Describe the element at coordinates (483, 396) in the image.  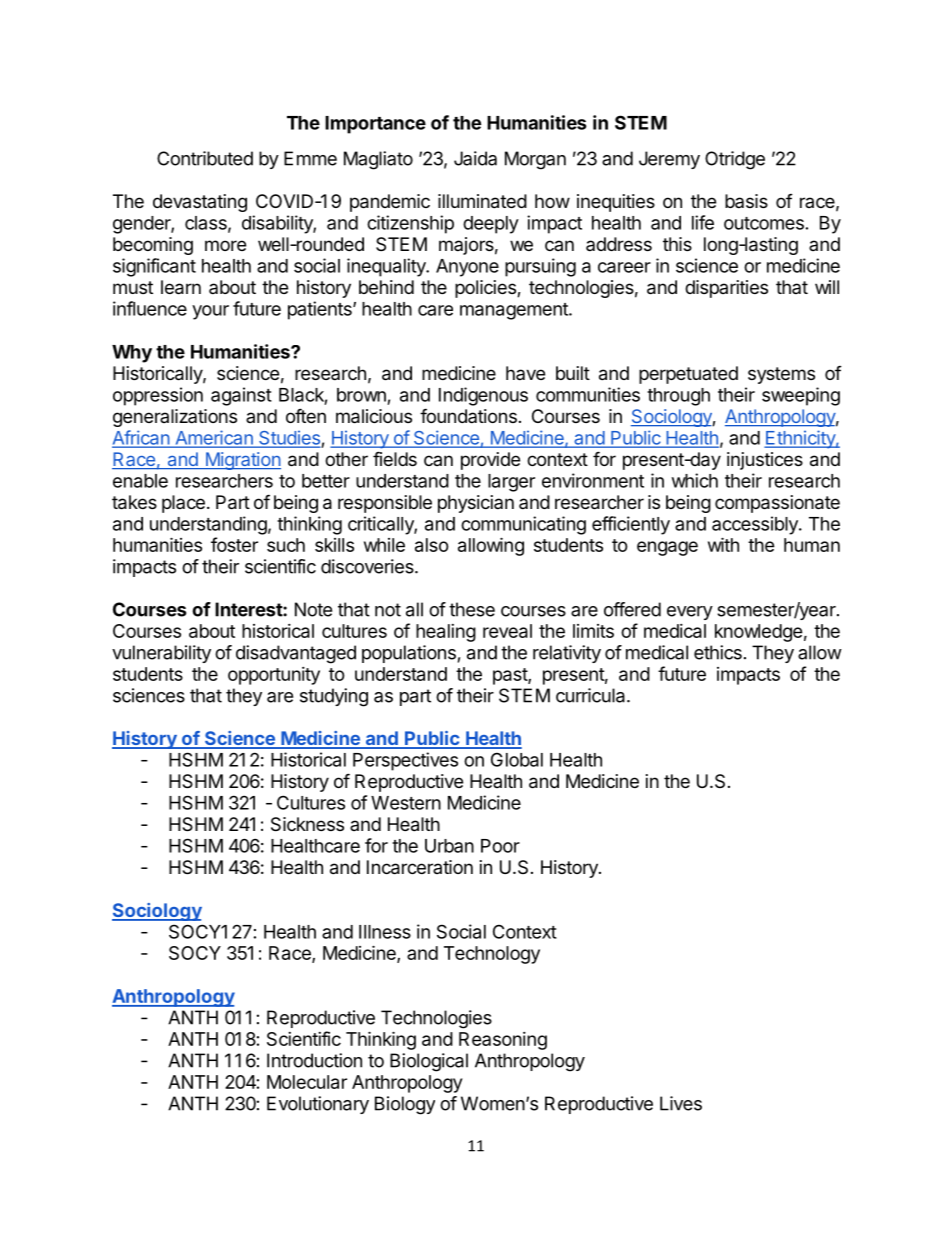
I see `Indigenous` at that location.
